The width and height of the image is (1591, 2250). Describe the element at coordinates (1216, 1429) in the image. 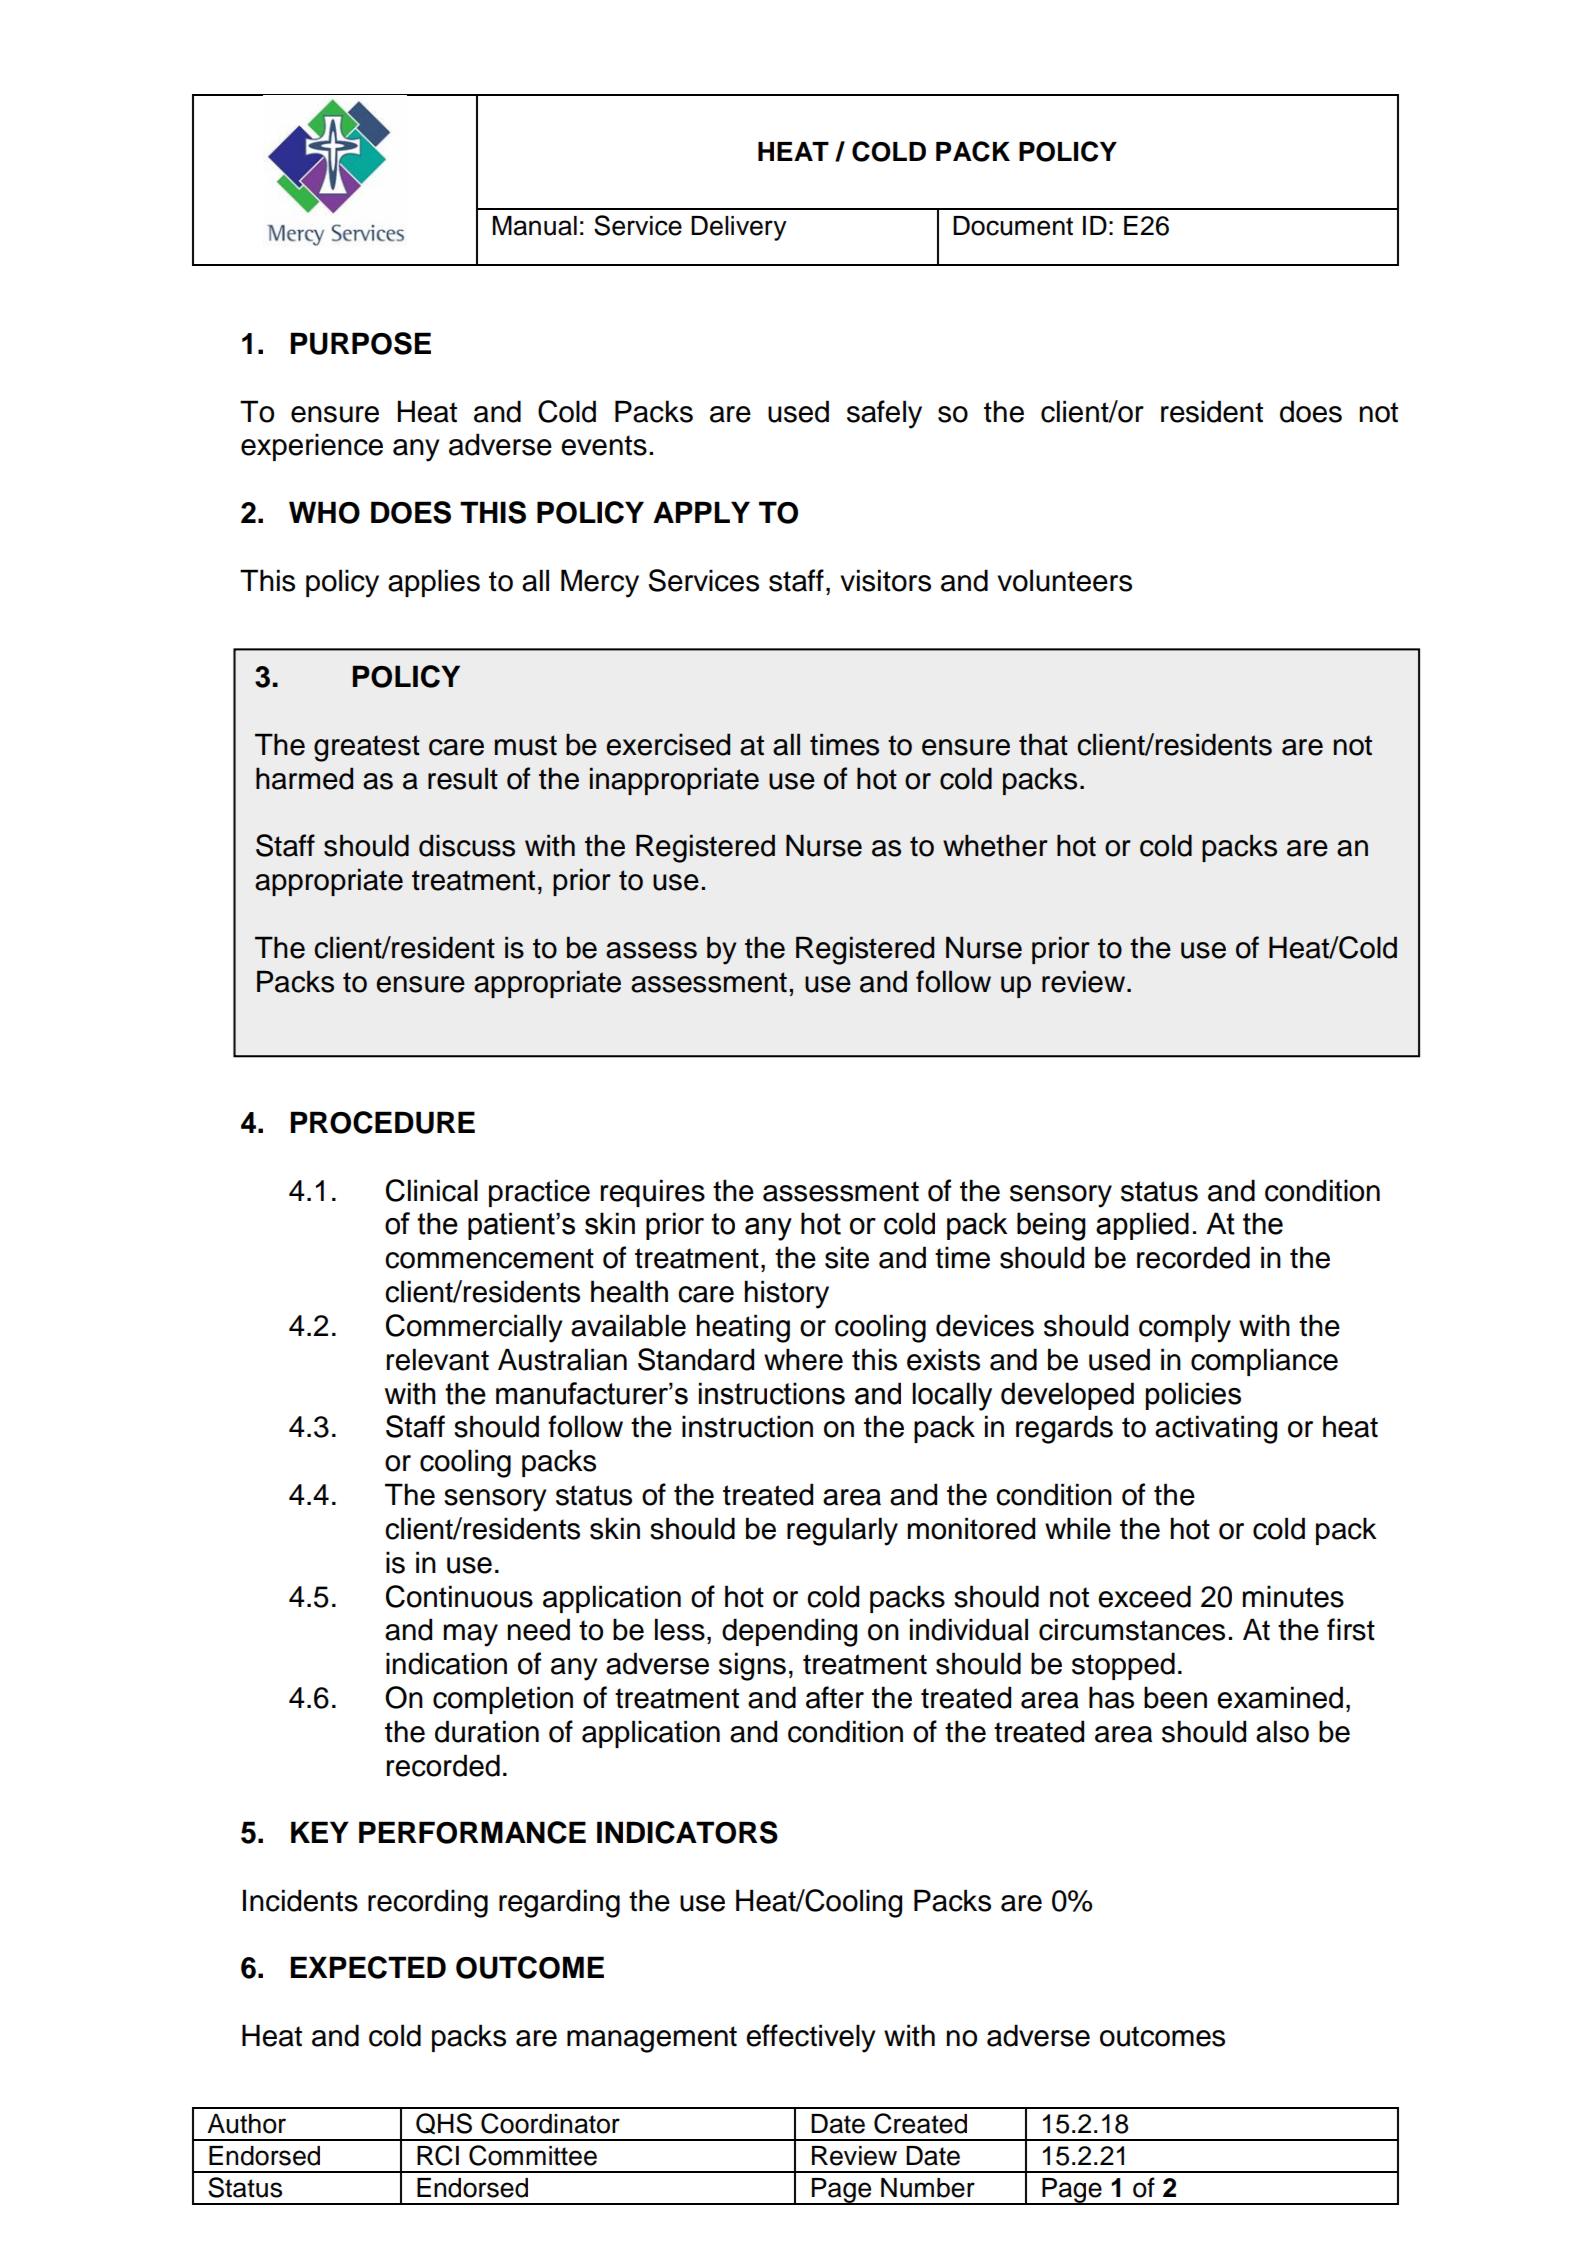

I see `activating` at that location.
